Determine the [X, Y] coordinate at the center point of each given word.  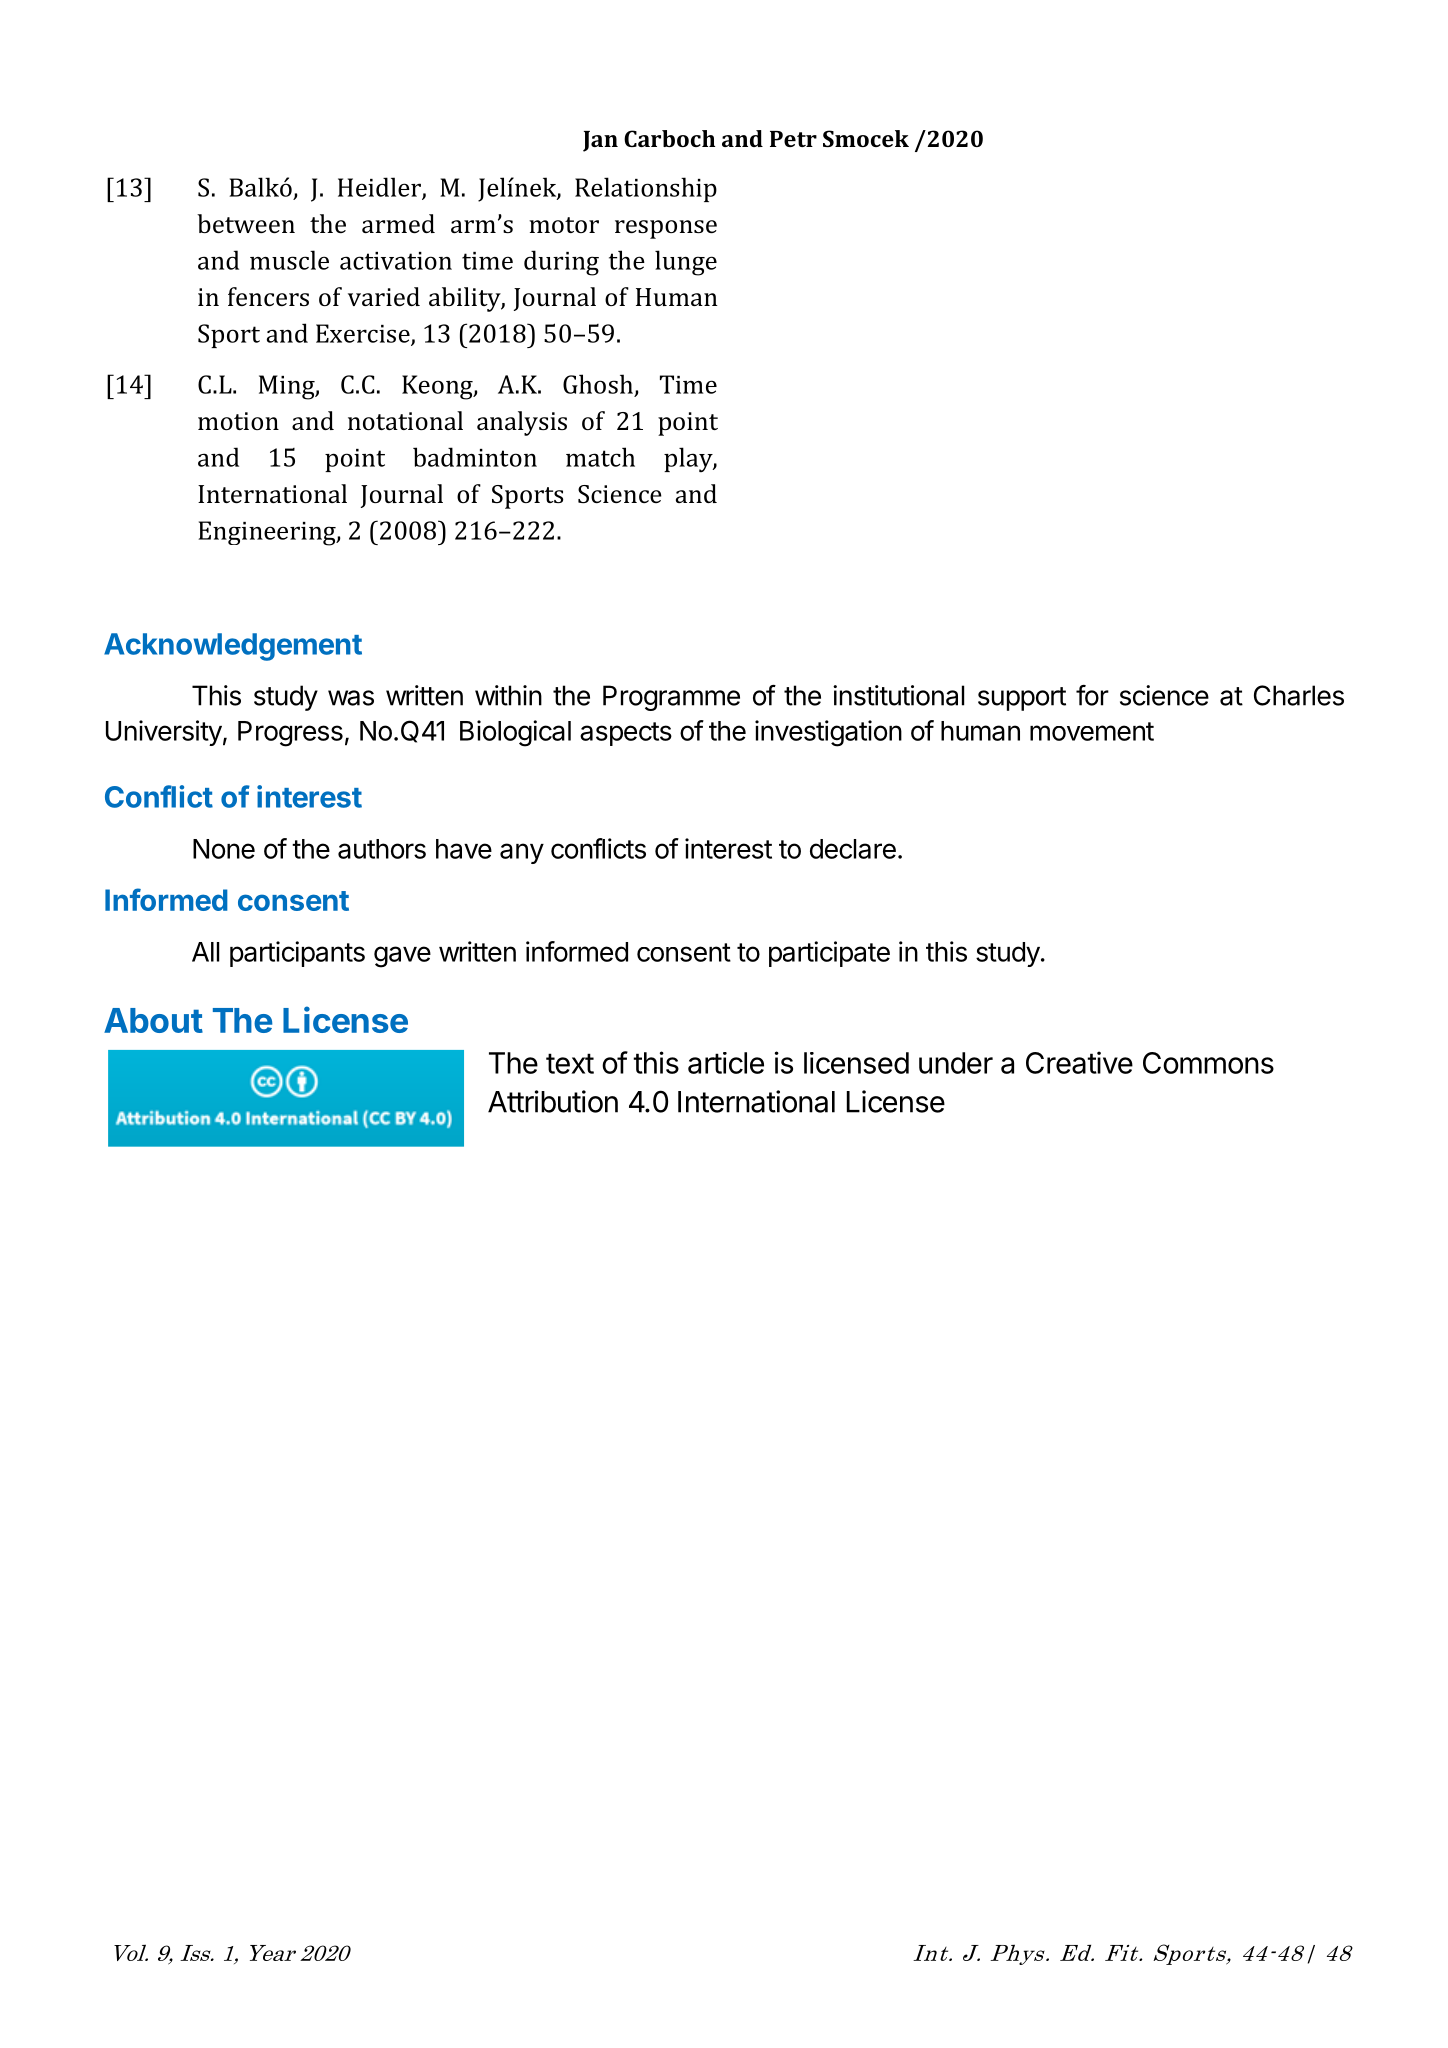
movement [1092, 731]
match [600, 457]
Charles [1299, 695]
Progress [290, 734]
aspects [626, 734]
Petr [793, 139]
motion [238, 421]
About [153, 1020]
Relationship [646, 189]
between [246, 223]
